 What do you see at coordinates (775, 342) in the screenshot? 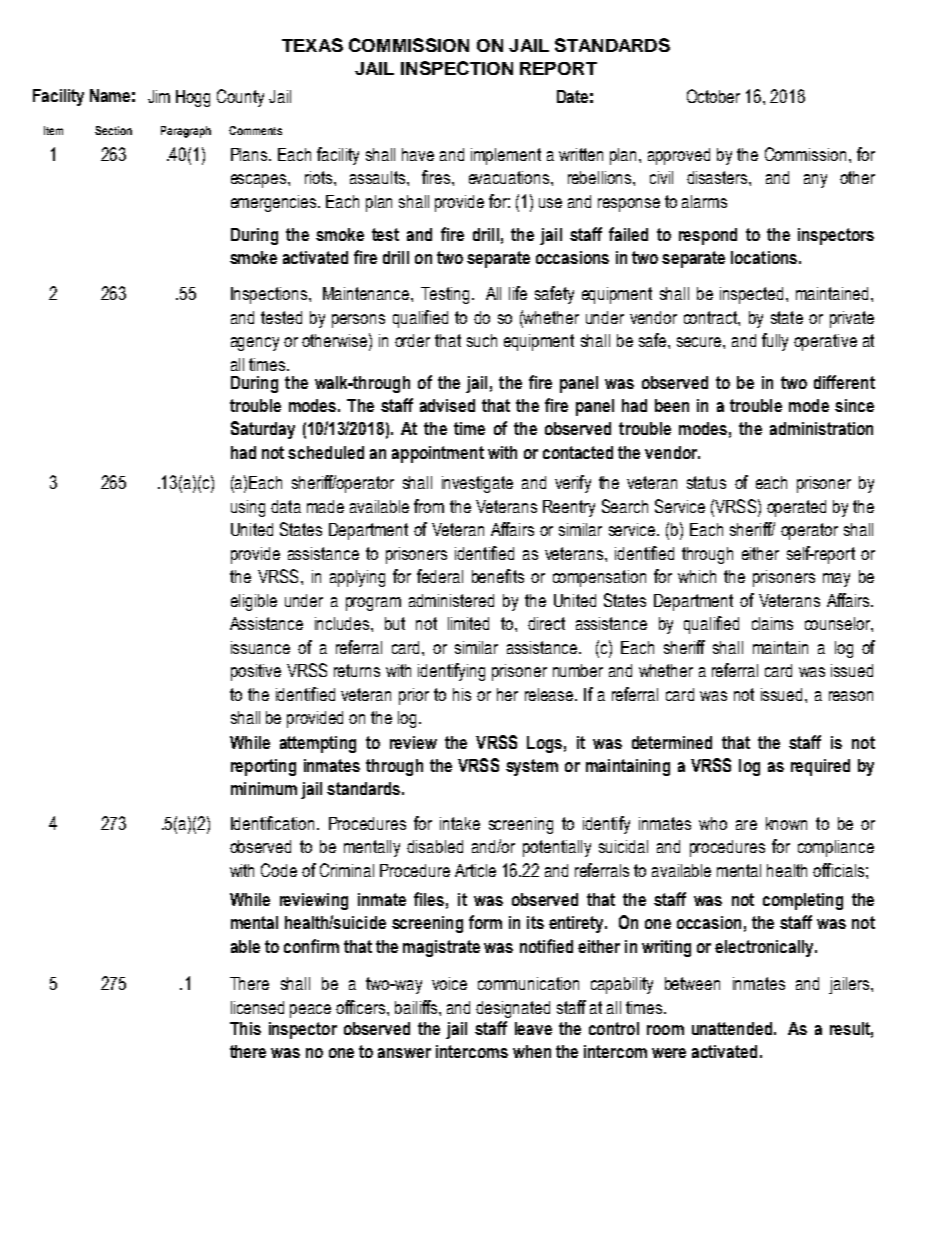
I see `fully` at bounding box center [775, 342].
